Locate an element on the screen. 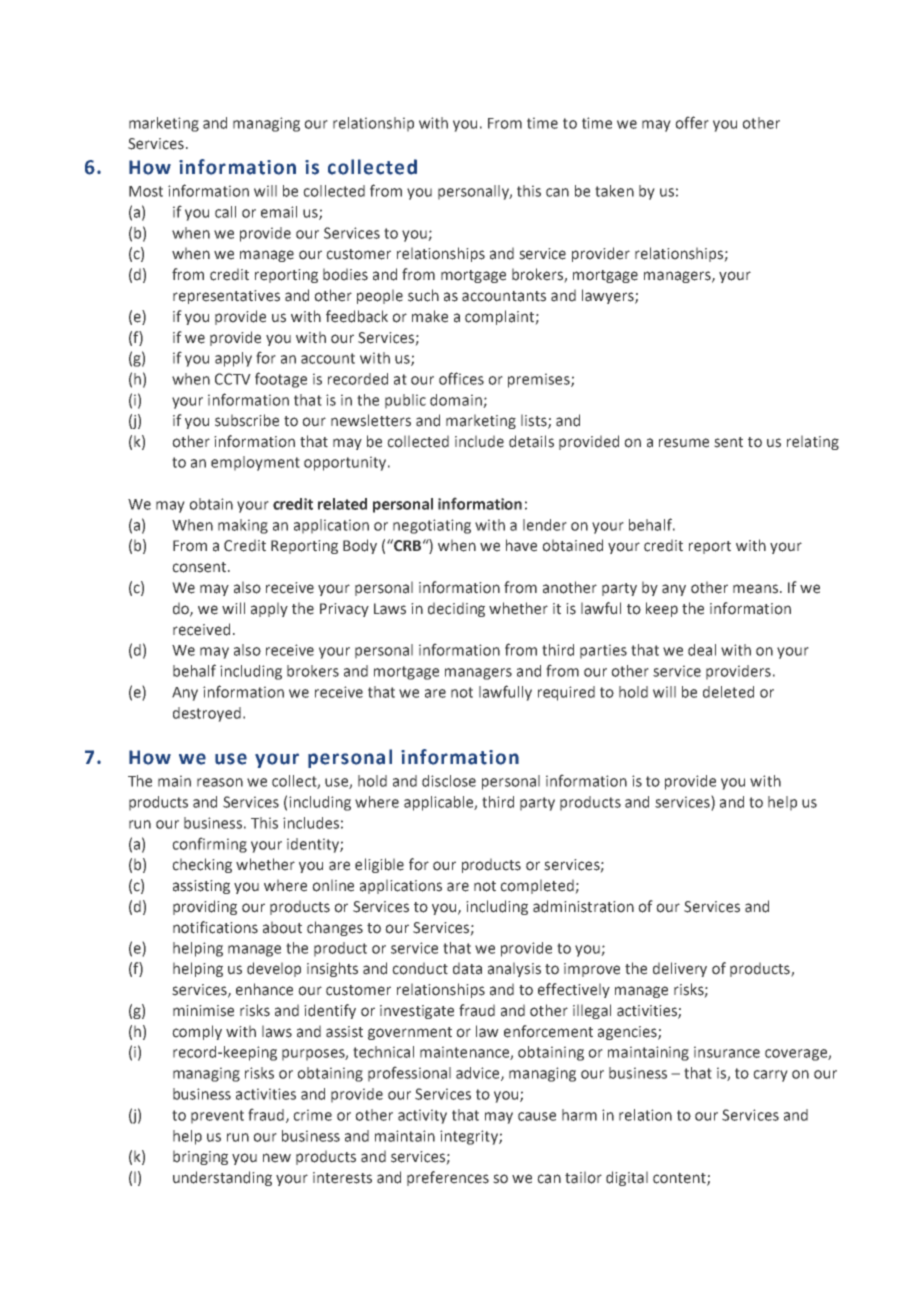  offer is located at coordinates (692, 122).
